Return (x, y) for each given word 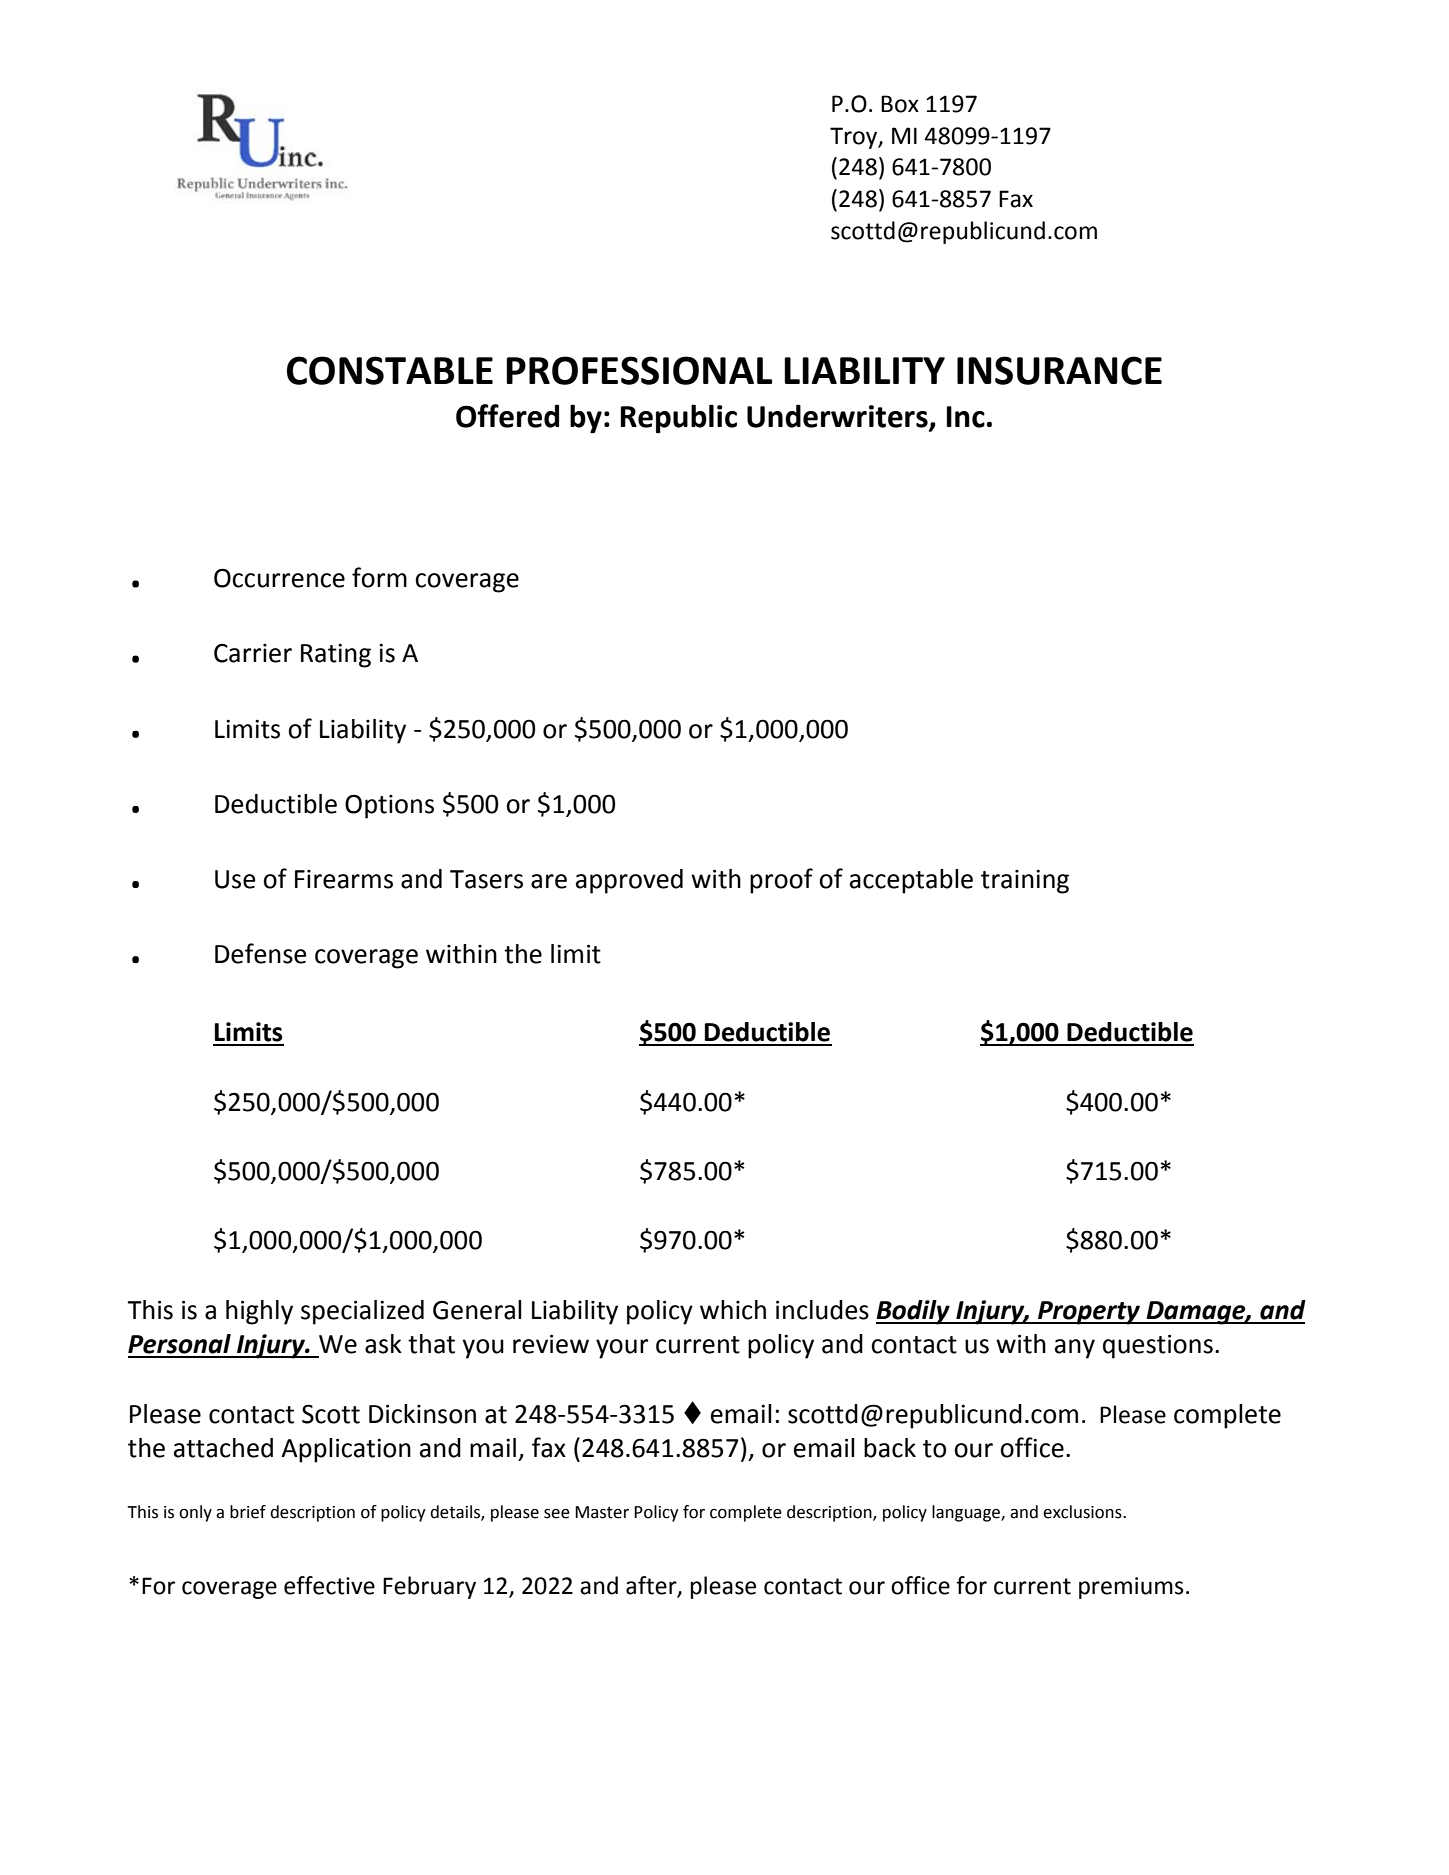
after (652, 1586)
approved (629, 881)
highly (259, 1312)
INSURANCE (1059, 370)
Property (1089, 1313)
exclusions (1083, 1512)
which (733, 1310)
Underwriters (838, 417)
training (1025, 882)
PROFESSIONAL (639, 370)
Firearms (344, 879)
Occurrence (279, 578)
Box (900, 104)
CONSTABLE (390, 370)
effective (329, 1585)
